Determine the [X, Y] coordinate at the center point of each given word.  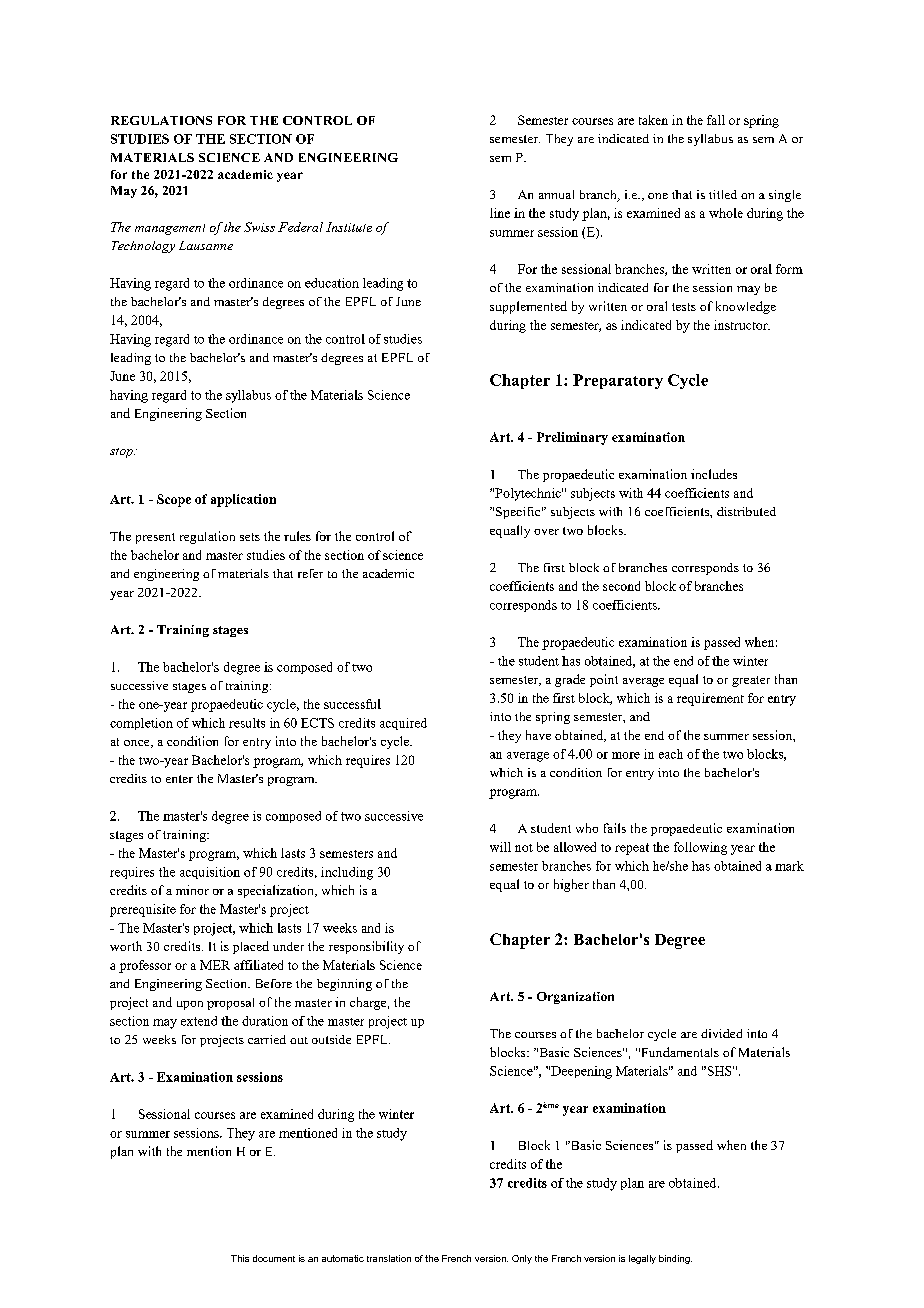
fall [716, 120]
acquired [403, 724]
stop [122, 453]
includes [714, 474]
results [247, 723]
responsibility [366, 947]
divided [721, 1033]
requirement [710, 699]
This [240, 1258]
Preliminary [572, 438]
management [170, 229]
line [500, 213]
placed [251, 947]
